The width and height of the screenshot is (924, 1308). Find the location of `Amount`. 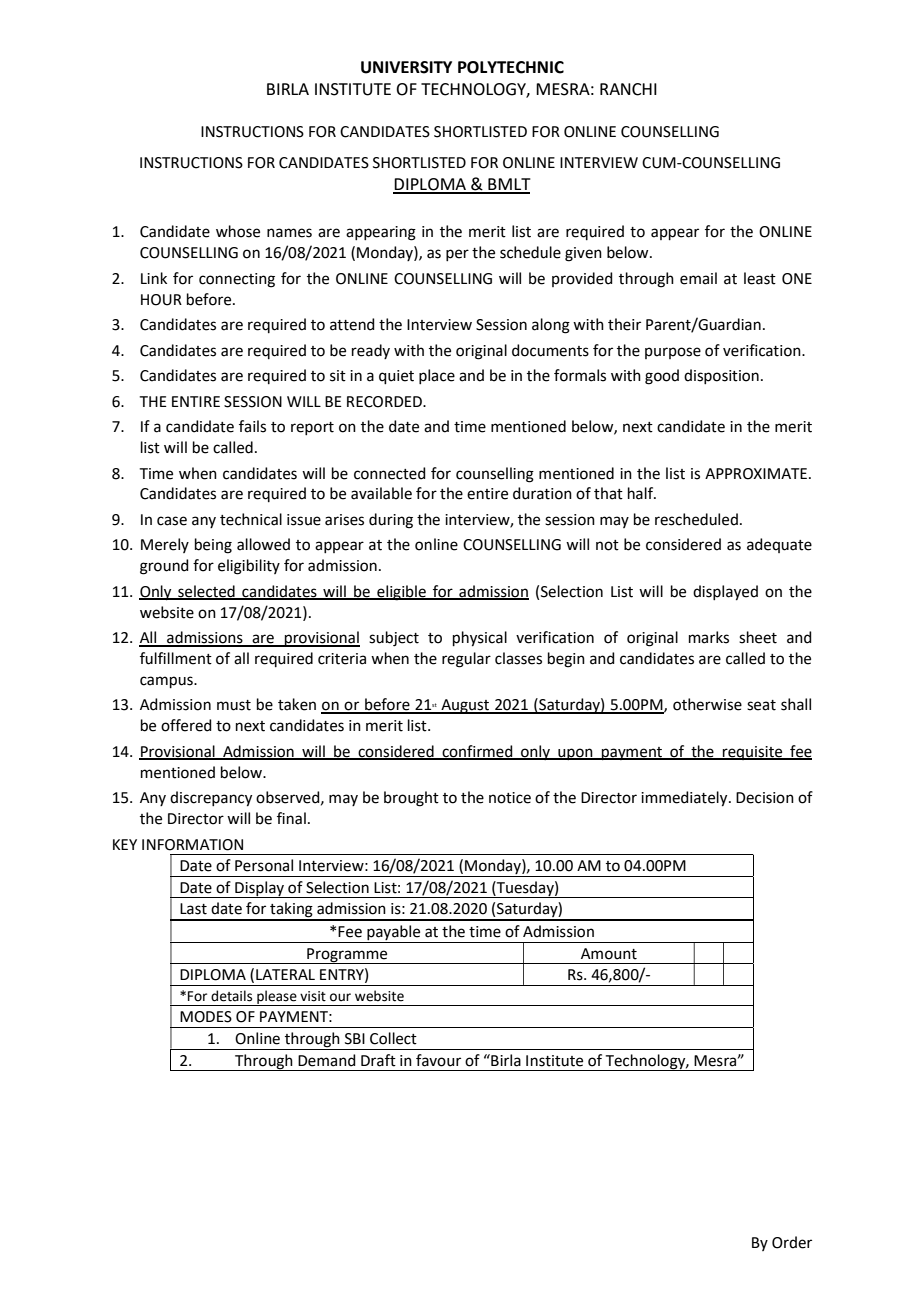

Amount is located at coordinates (609, 954).
